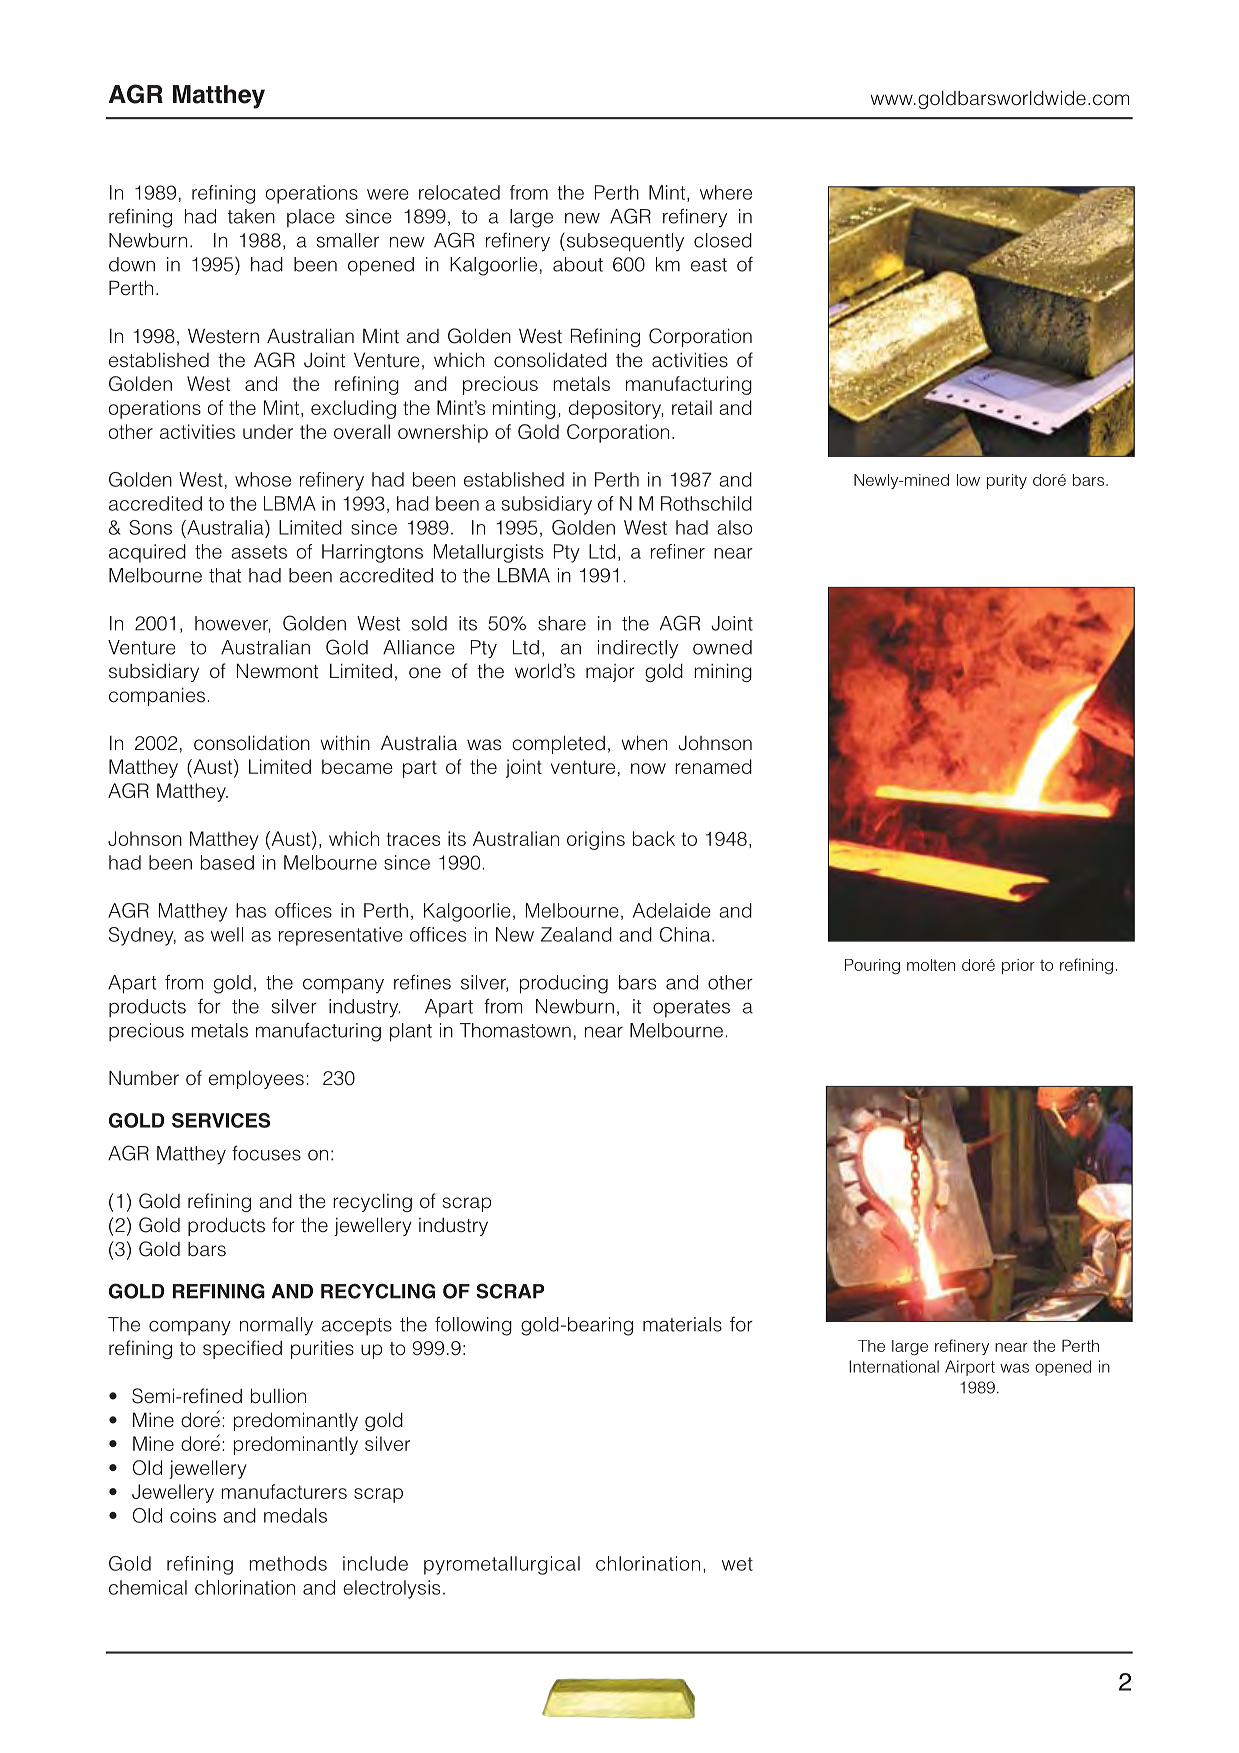 The width and height of the screenshot is (1239, 1753). I want to click on closed, so click(723, 240).
